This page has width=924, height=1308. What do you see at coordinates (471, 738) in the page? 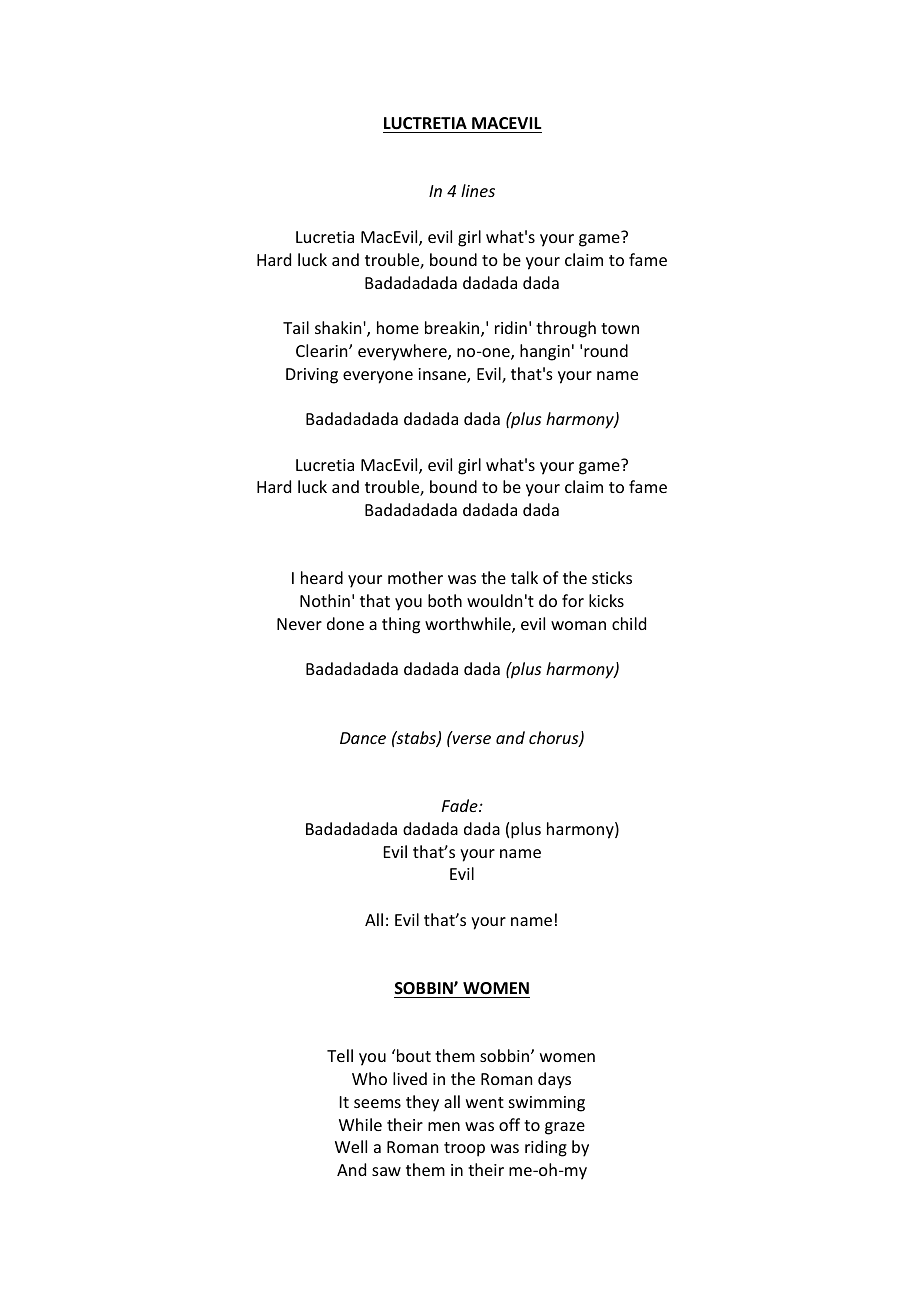
I see `verse` at bounding box center [471, 738].
